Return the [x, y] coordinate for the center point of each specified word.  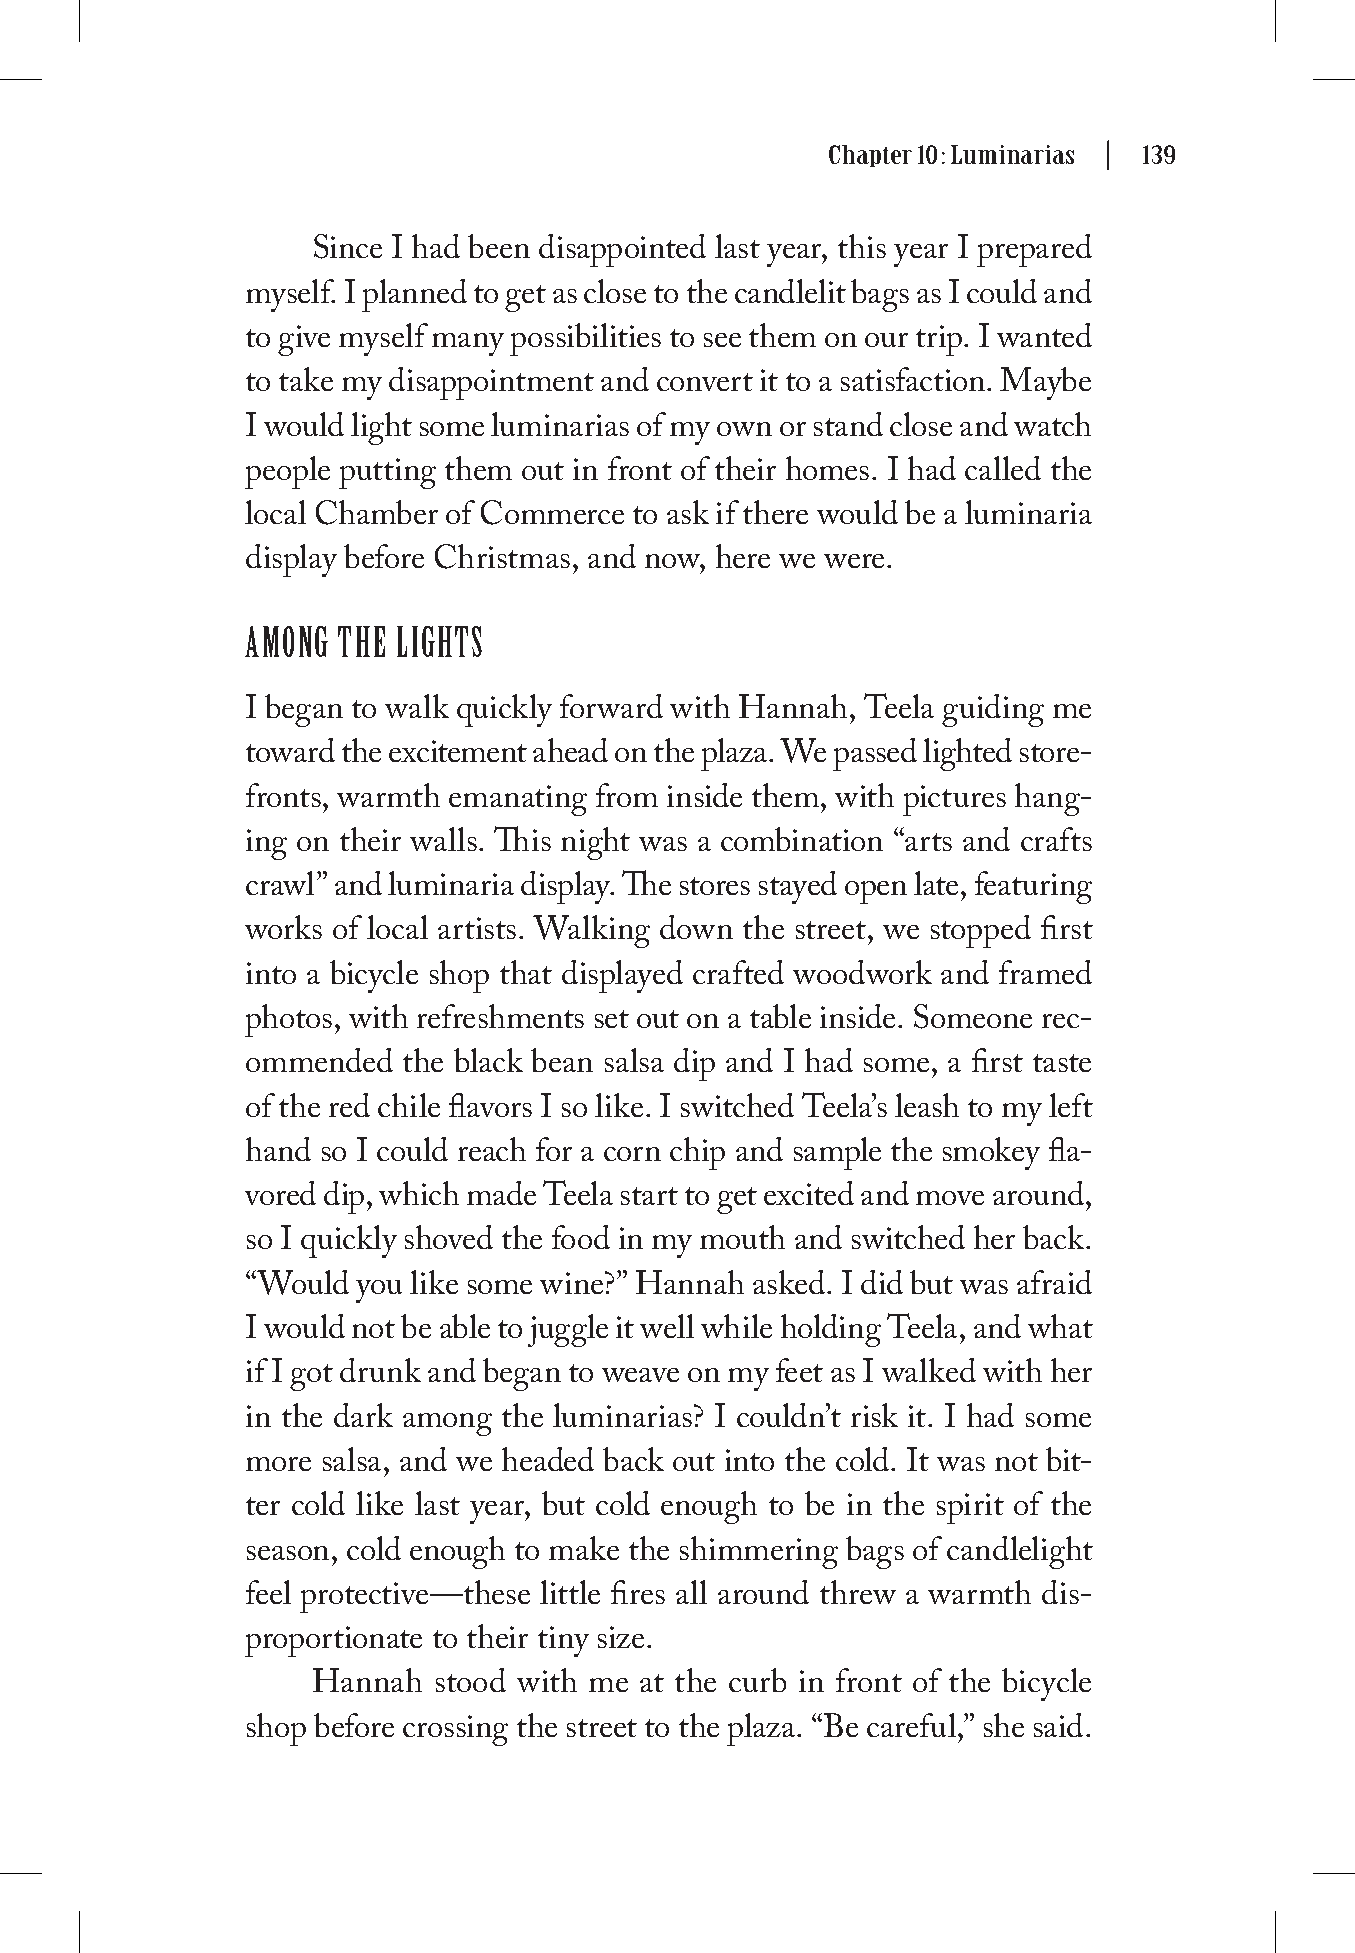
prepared [1034, 250]
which [419, 1193]
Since [348, 246]
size [623, 1637]
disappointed [622, 250]
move [950, 1198]
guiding [993, 710]
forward [611, 706]
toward [290, 750]
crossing [455, 1730]
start [649, 1196]
